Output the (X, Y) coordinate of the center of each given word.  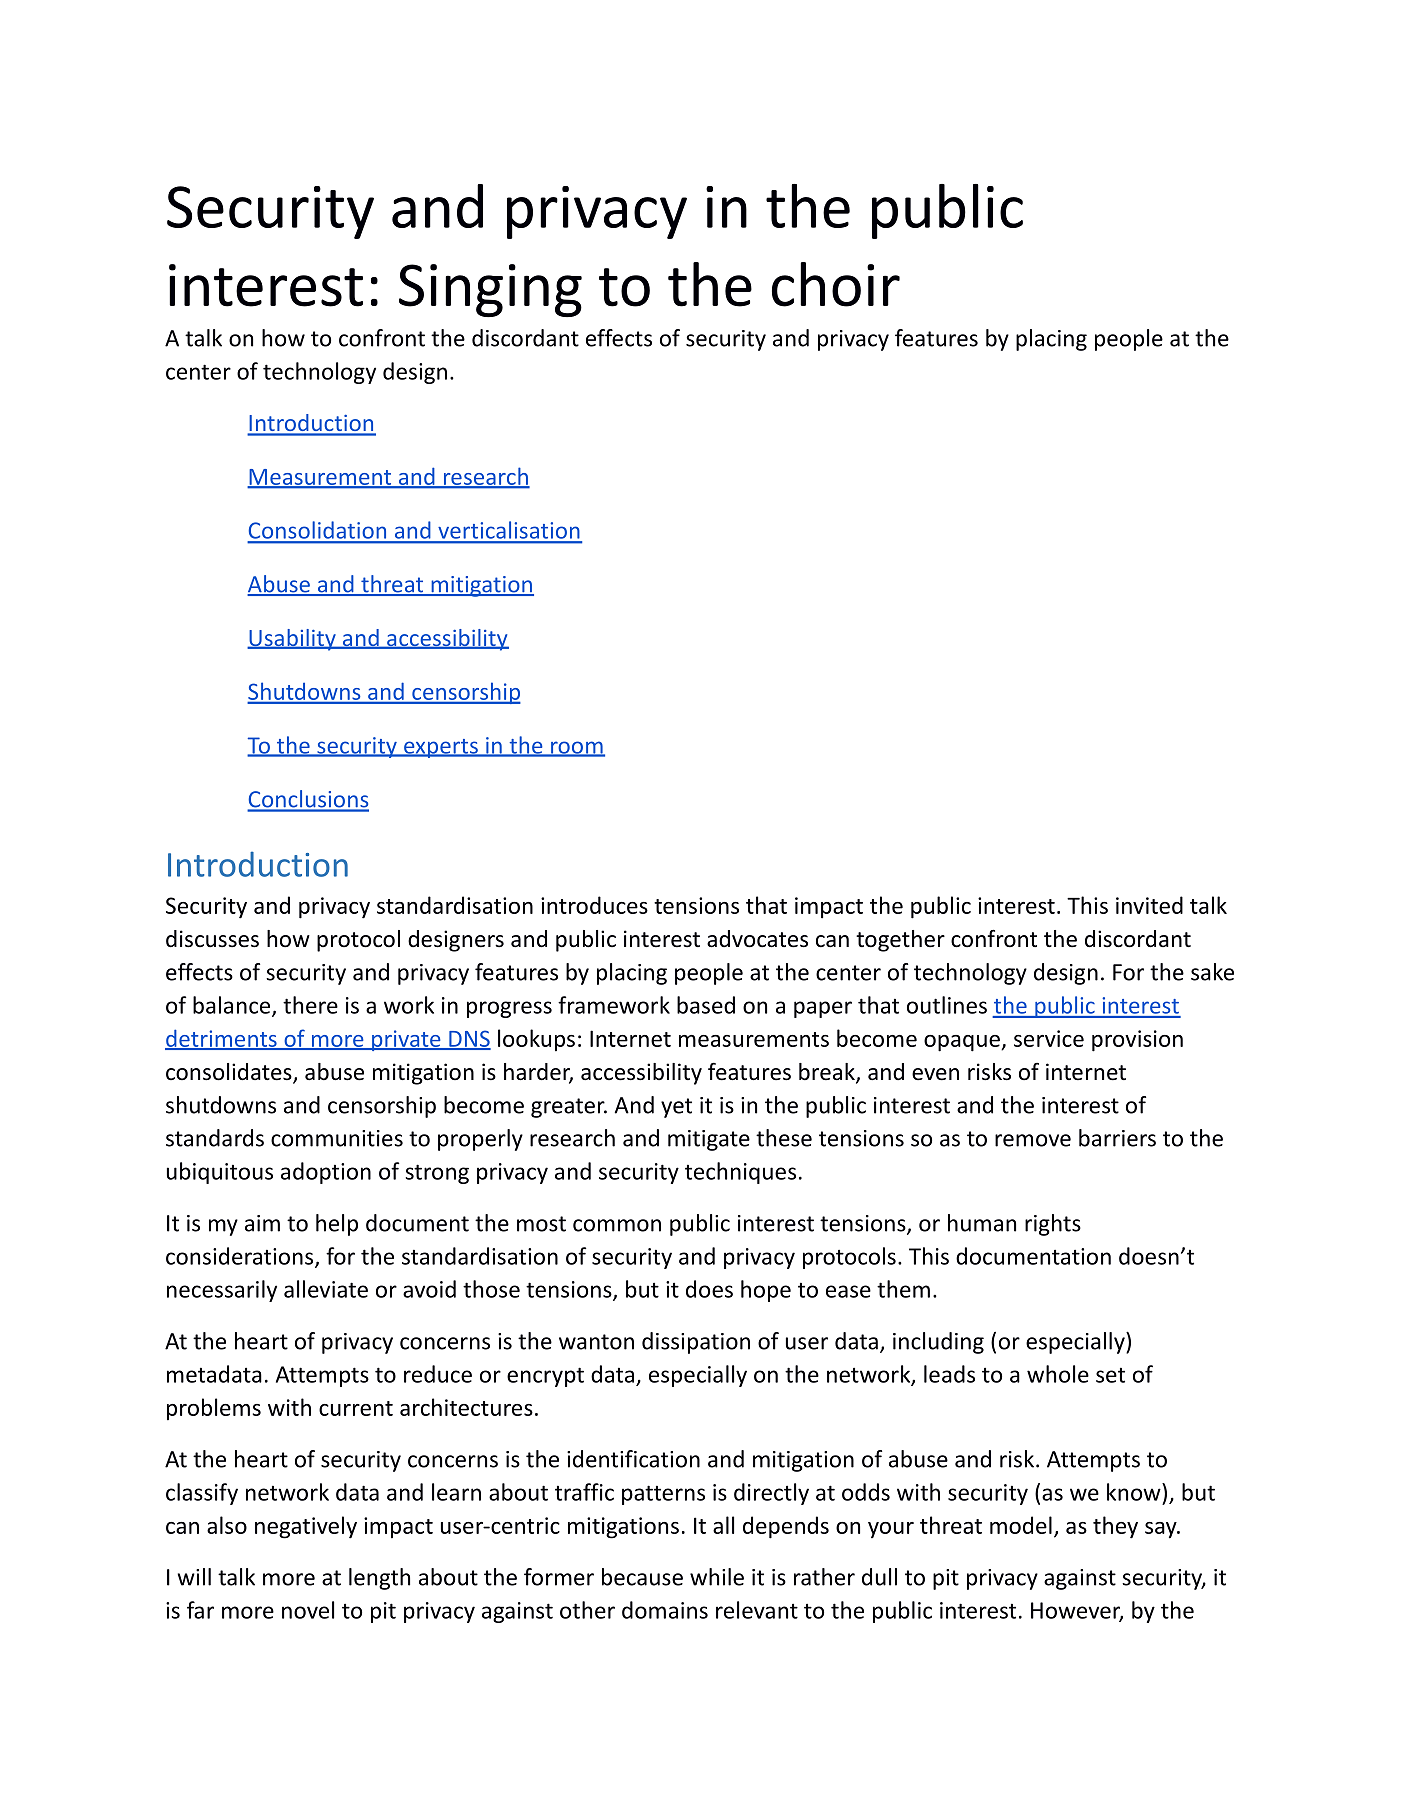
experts (441, 748)
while (717, 1577)
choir (836, 284)
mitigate (709, 1140)
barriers (1117, 1138)
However (1077, 1611)
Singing (490, 290)
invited (1149, 905)
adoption (326, 1173)
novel (308, 1610)
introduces (594, 905)
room (577, 748)
